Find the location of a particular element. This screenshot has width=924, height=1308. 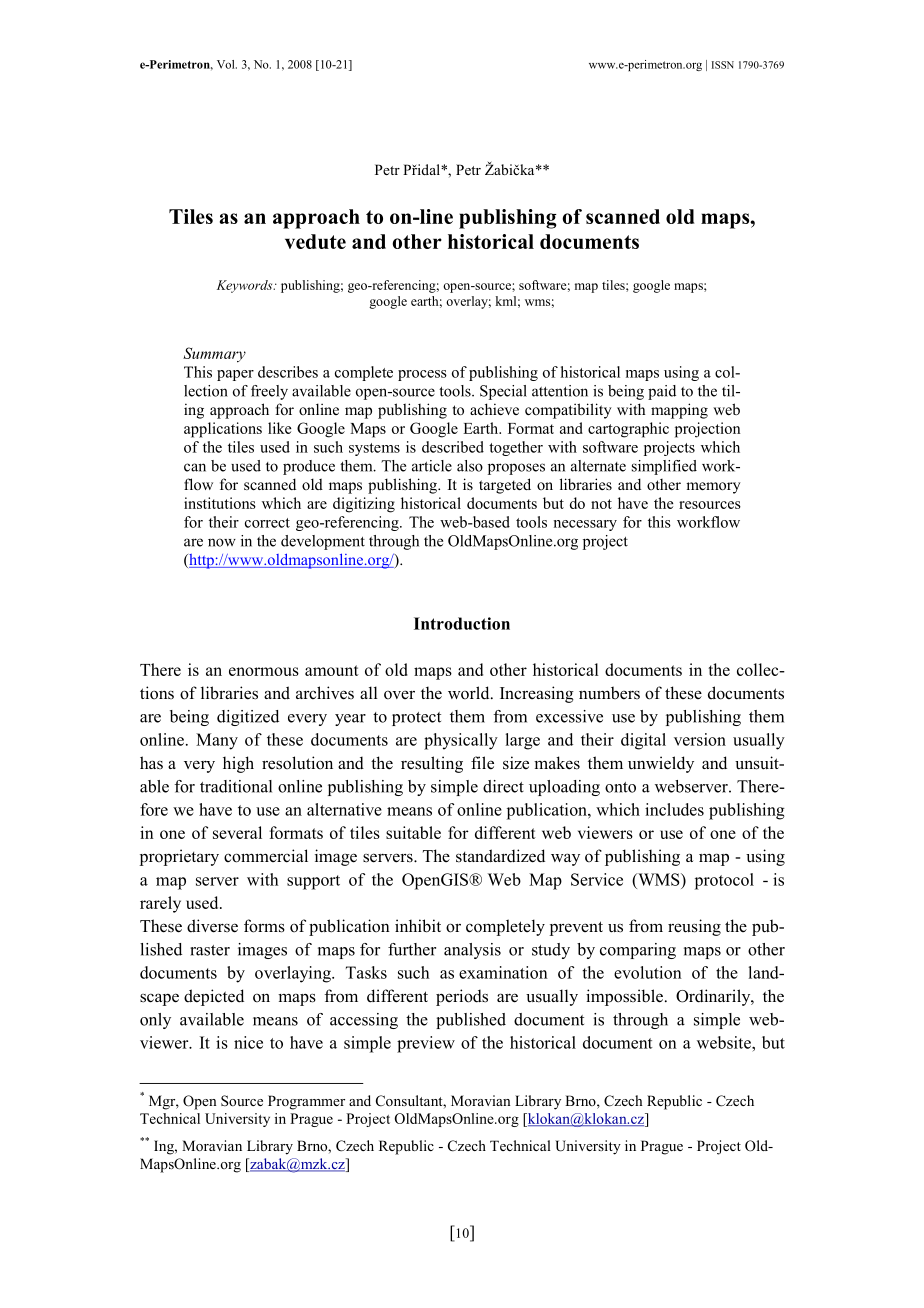

necessary is located at coordinates (585, 525).
